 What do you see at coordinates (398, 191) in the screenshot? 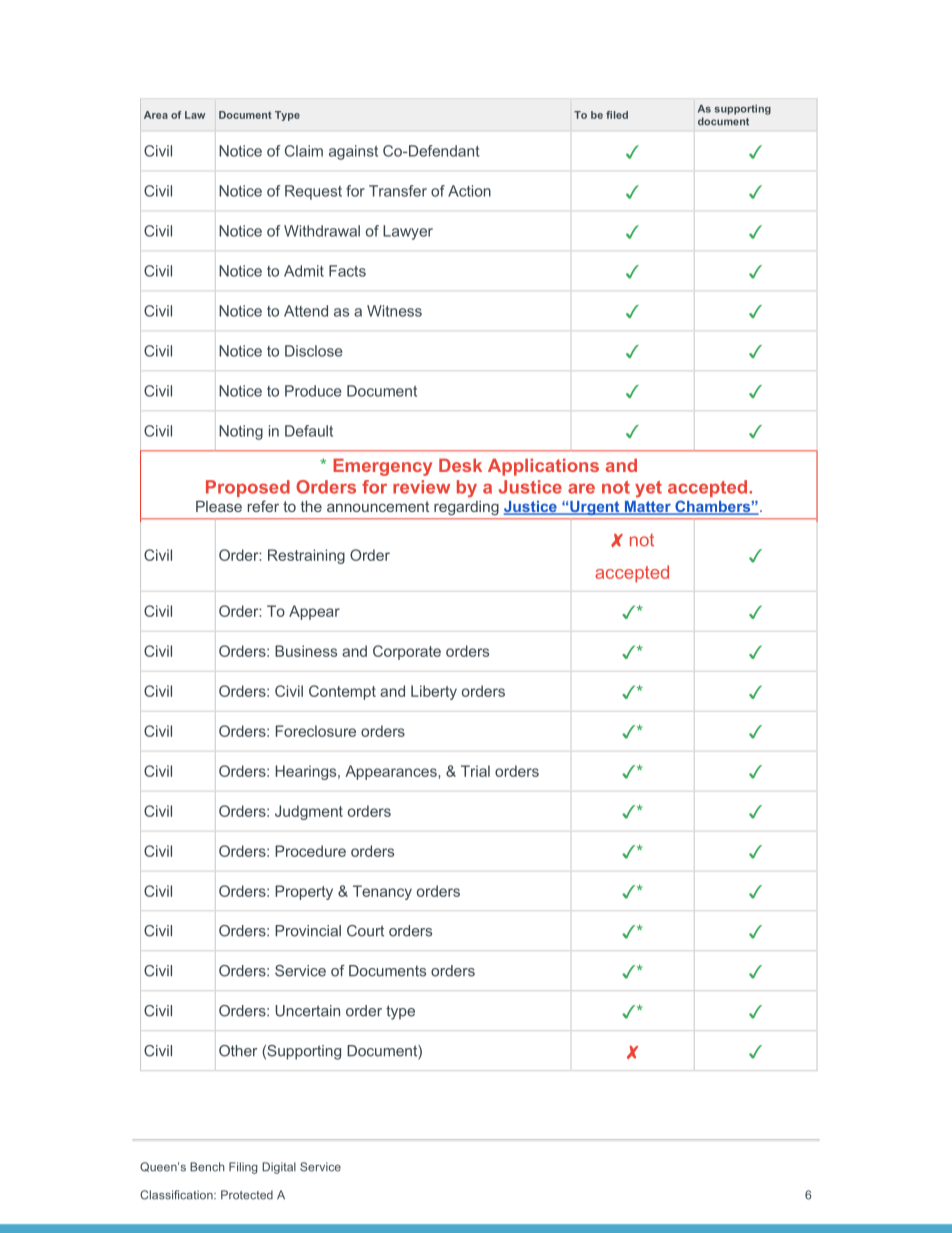
I see `Transfer` at bounding box center [398, 191].
